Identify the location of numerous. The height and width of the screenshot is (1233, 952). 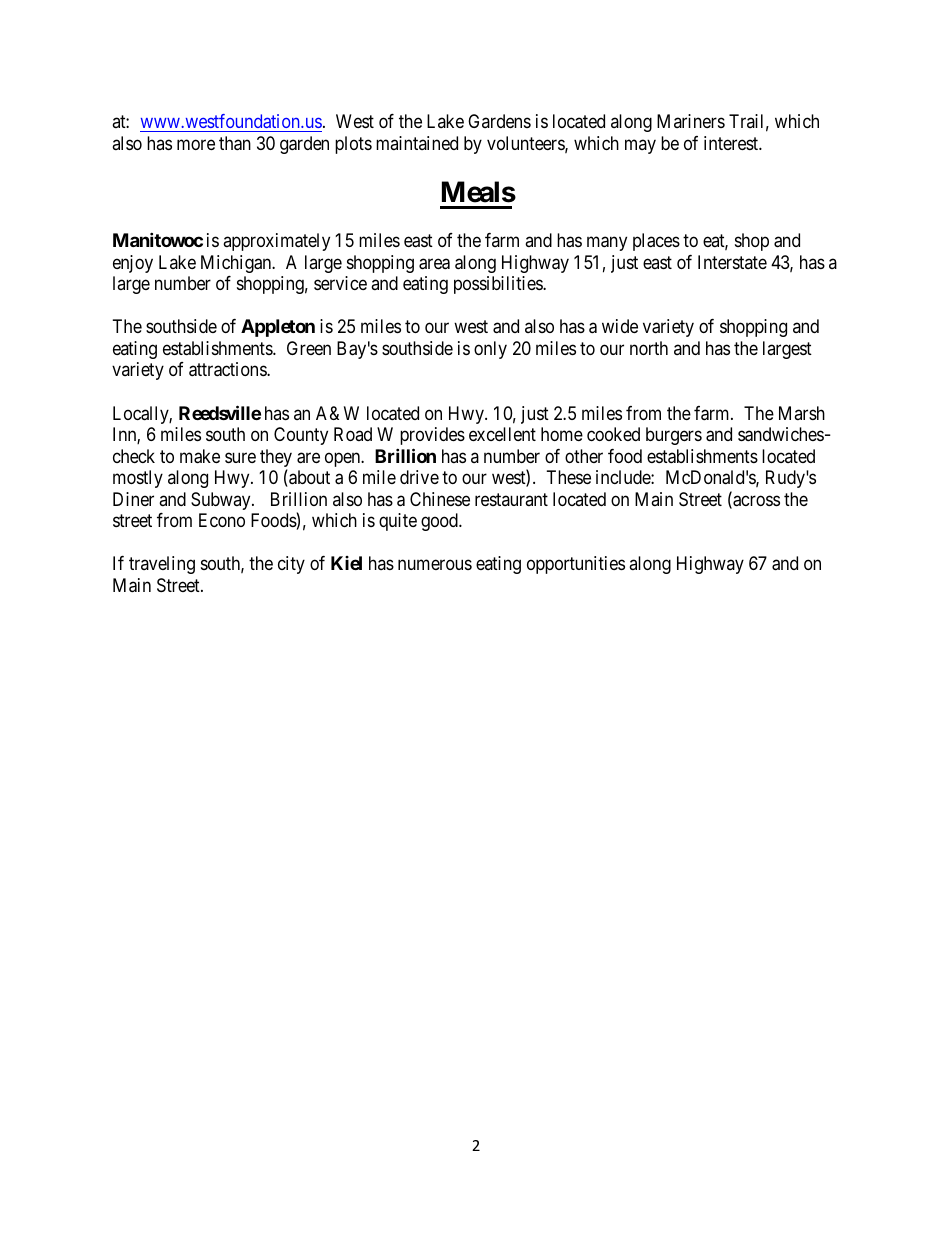
(435, 565).
